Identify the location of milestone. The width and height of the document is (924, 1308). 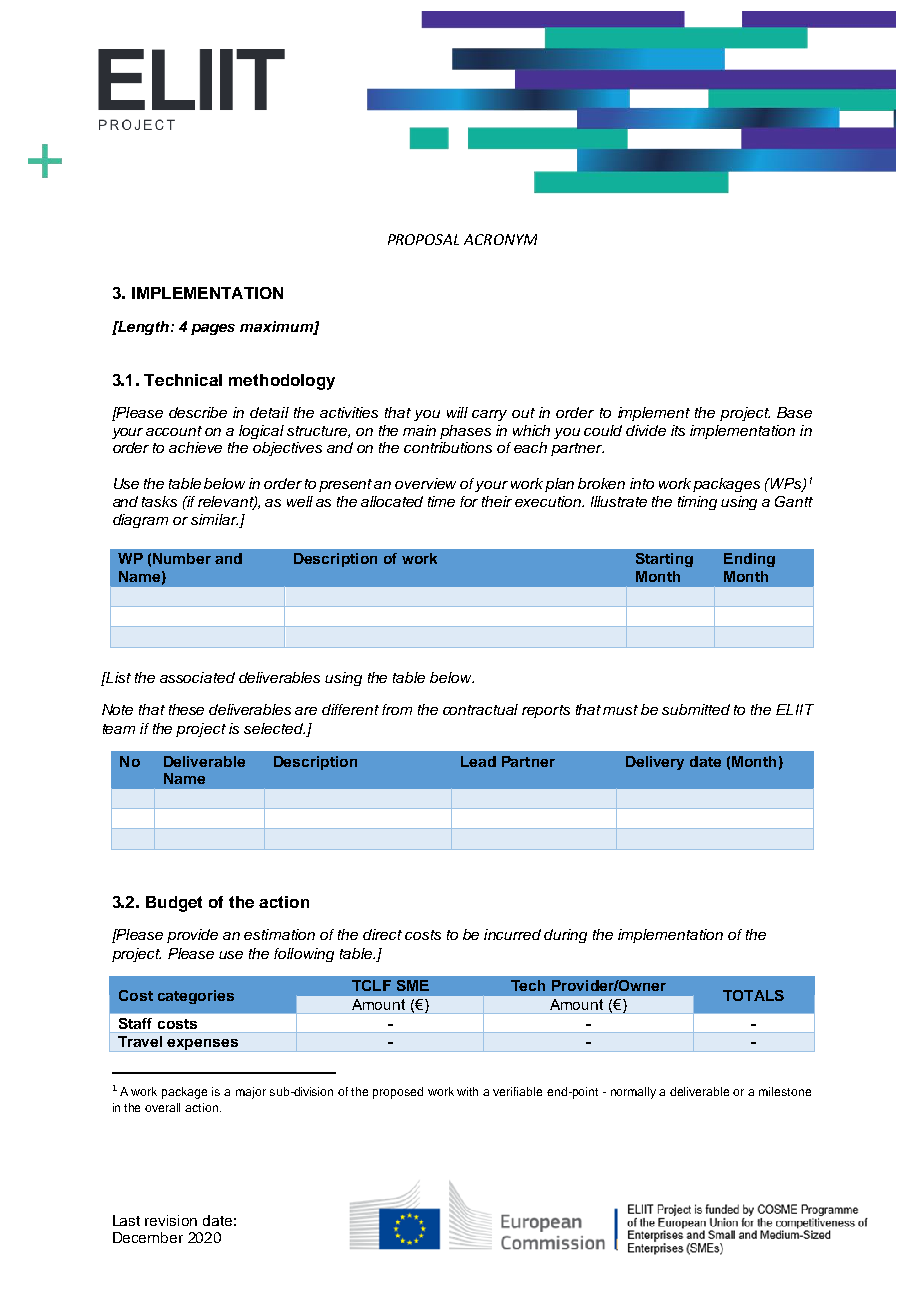
(785, 1091).
